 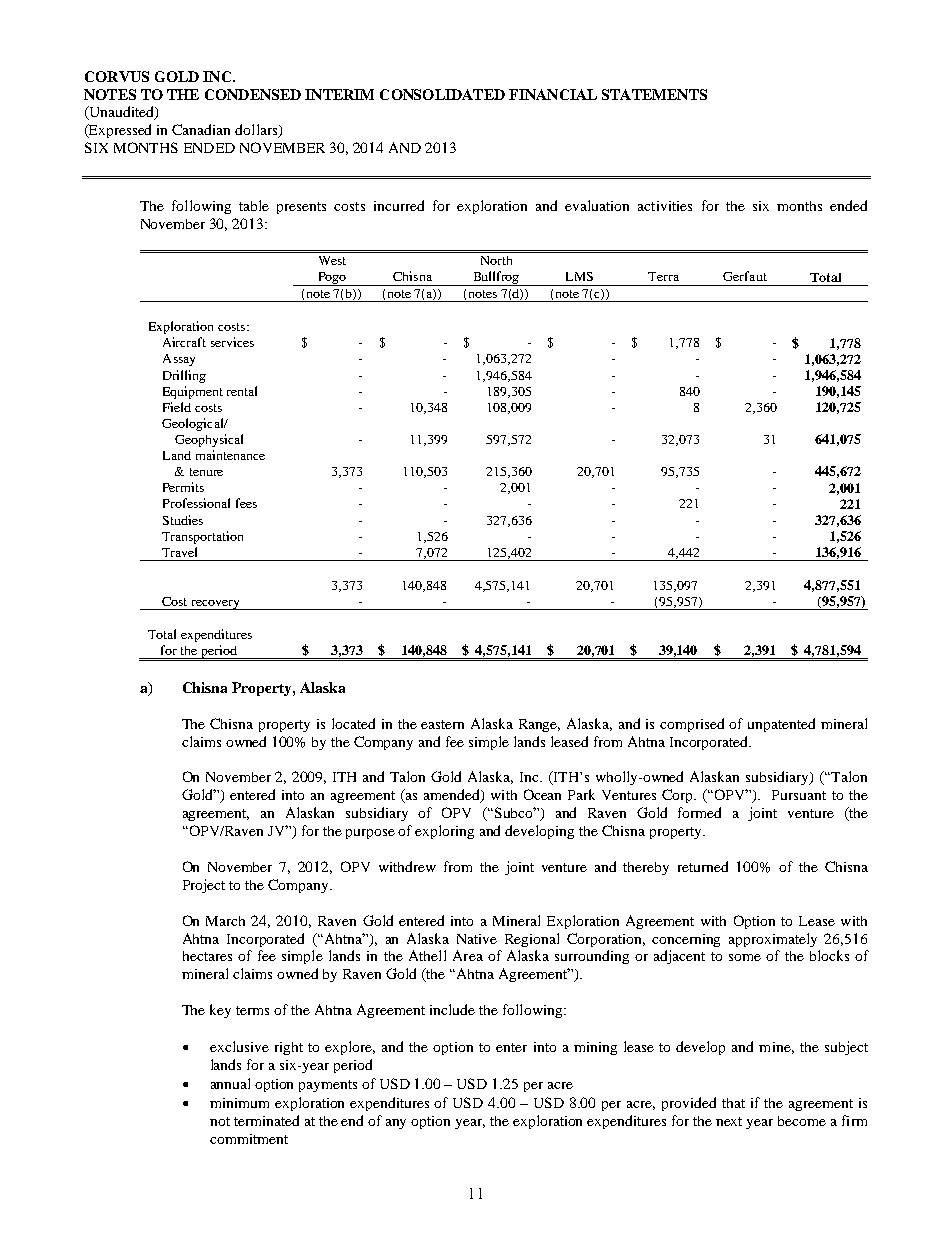 What do you see at coordinates (595, 1048) in the document?
I see `mining` at bounding box center [595, 1048].
